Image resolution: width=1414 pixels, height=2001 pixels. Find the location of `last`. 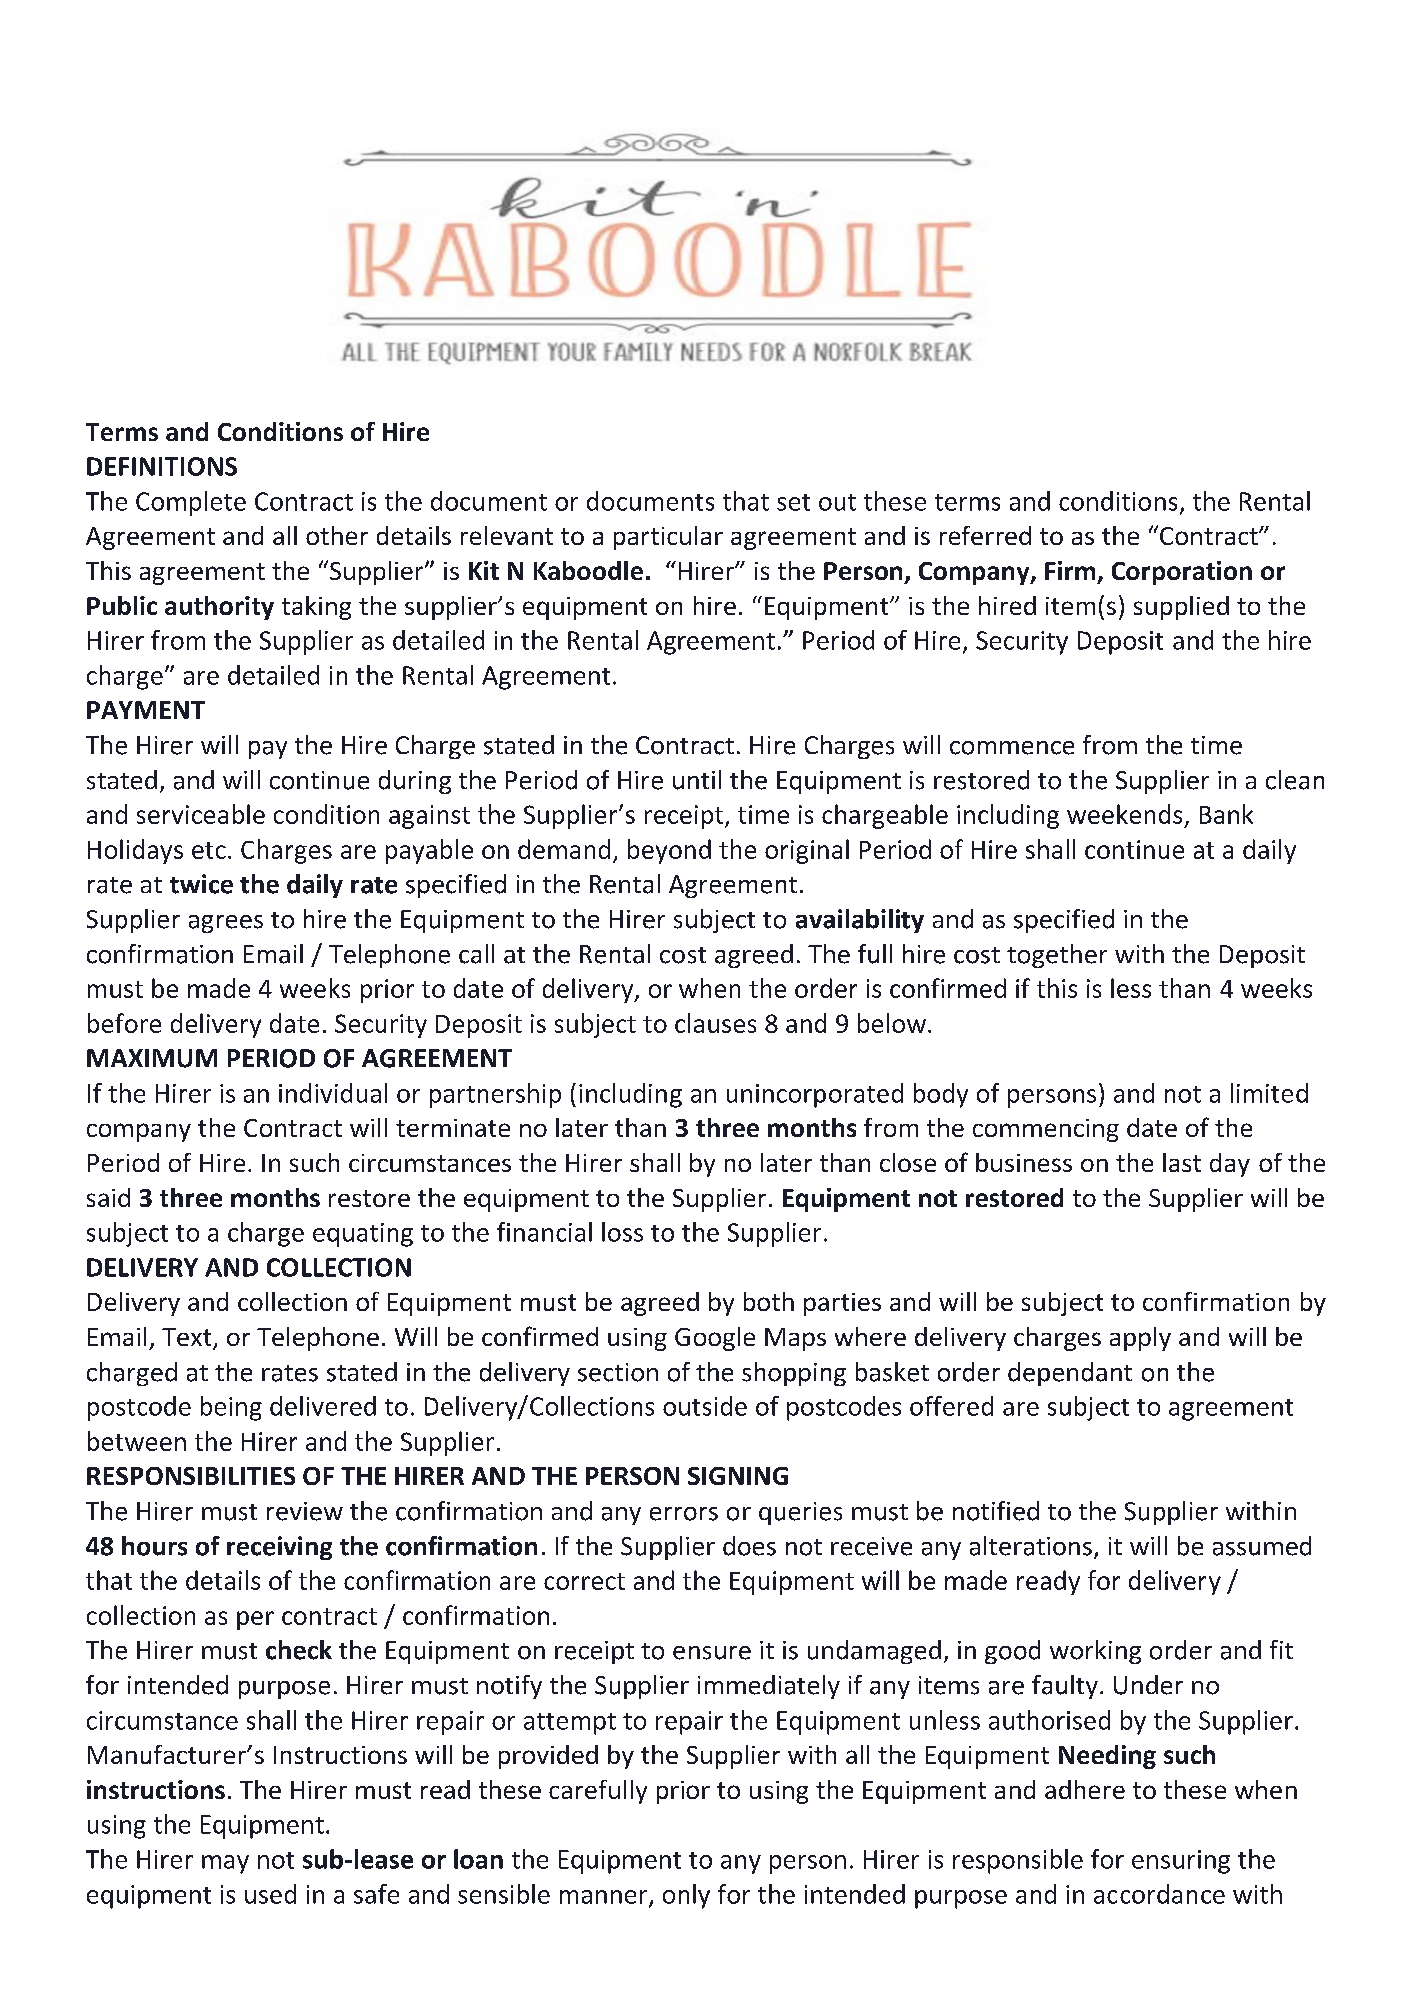

last is located at coordinates (1182, 1162).
